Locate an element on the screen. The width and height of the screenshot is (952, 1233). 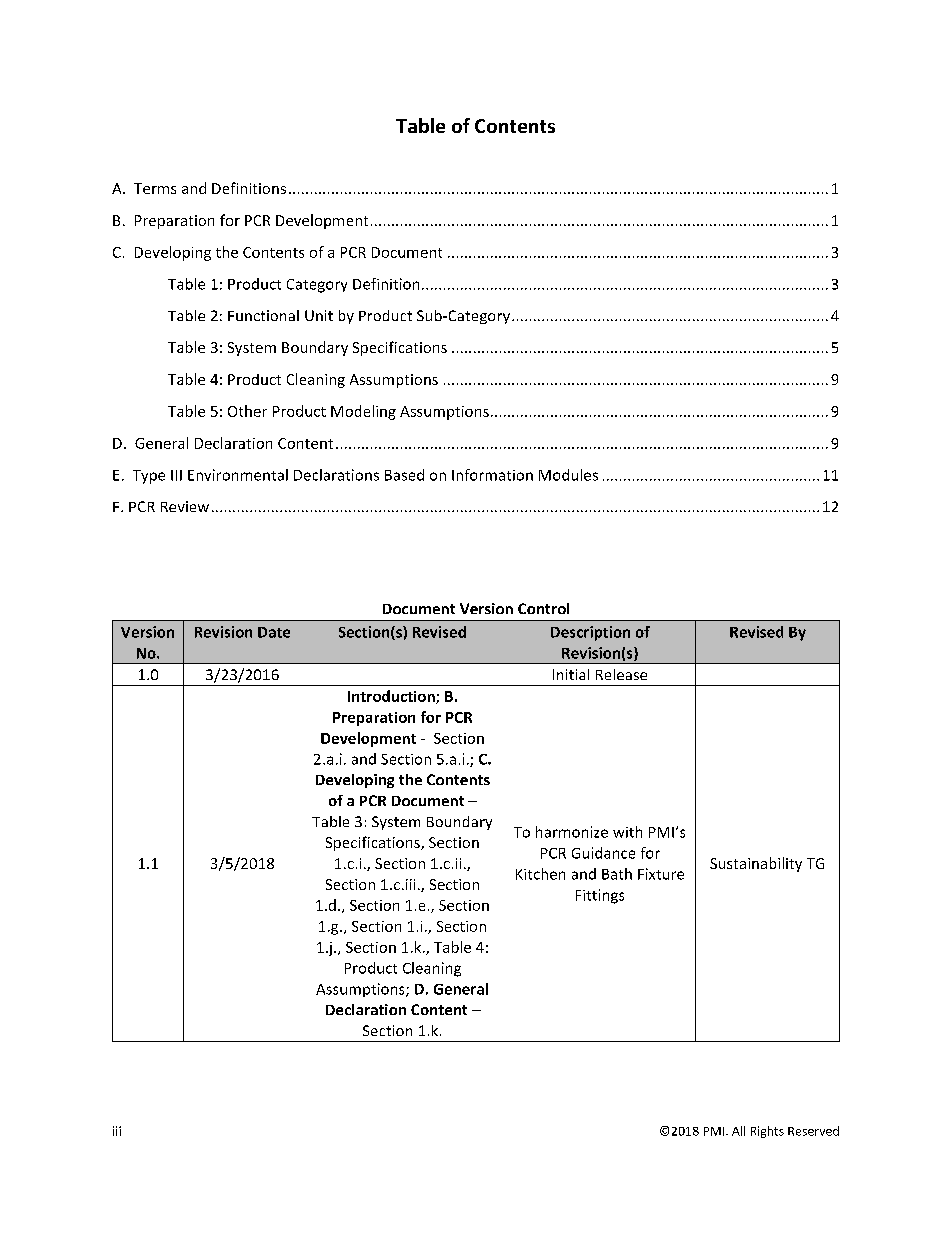
Other is located at coordinates (247, 411).
